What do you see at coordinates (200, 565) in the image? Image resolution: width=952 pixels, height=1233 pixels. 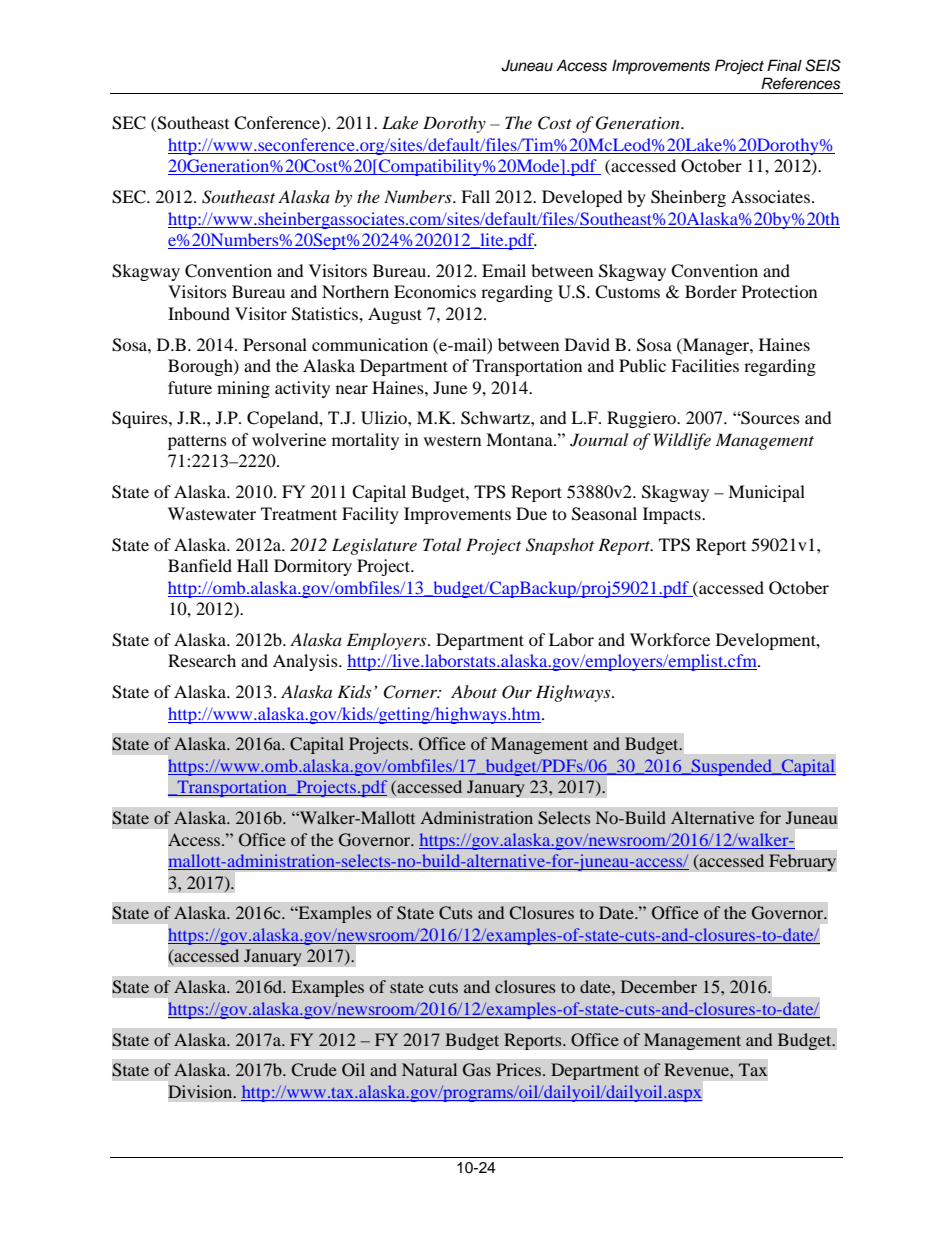 I see `Banfield` at bounding box center [200, 565].
